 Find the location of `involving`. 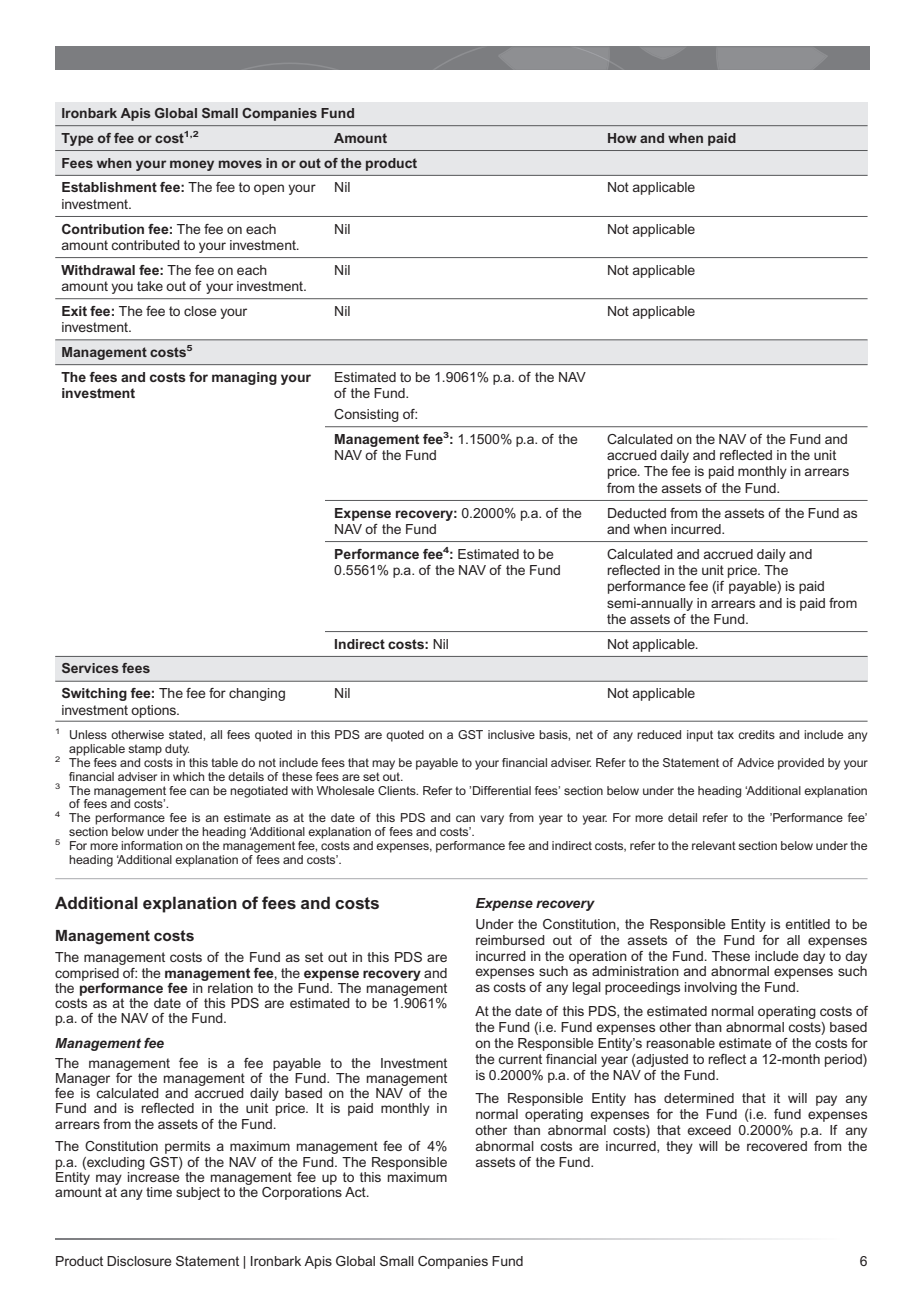

involving is located at coordinates (711, 988).
